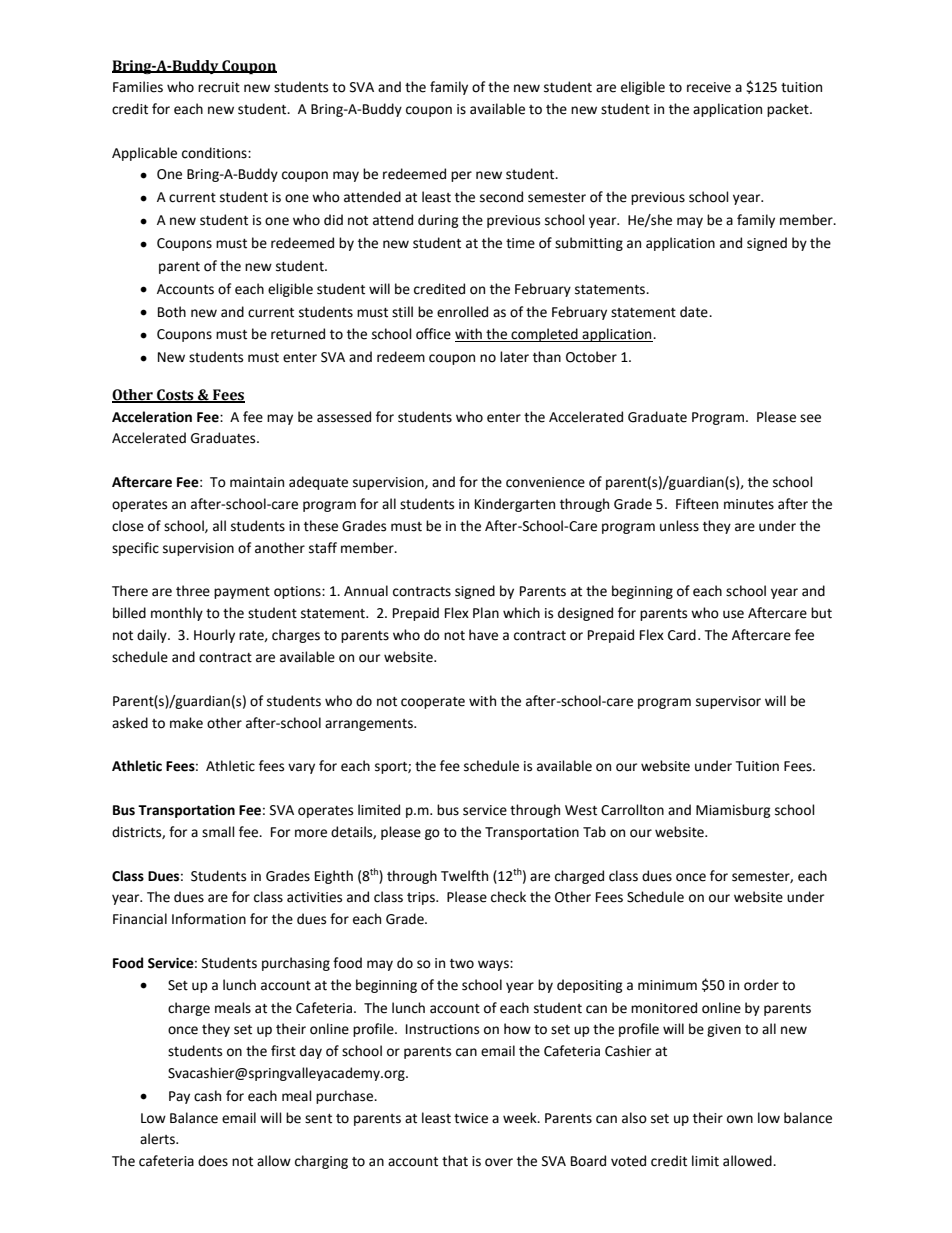 This document has width=952, height=1233. What do you see at coordinates (695, 312) in the document?
I see `date` at bounding box center [695, 312].
